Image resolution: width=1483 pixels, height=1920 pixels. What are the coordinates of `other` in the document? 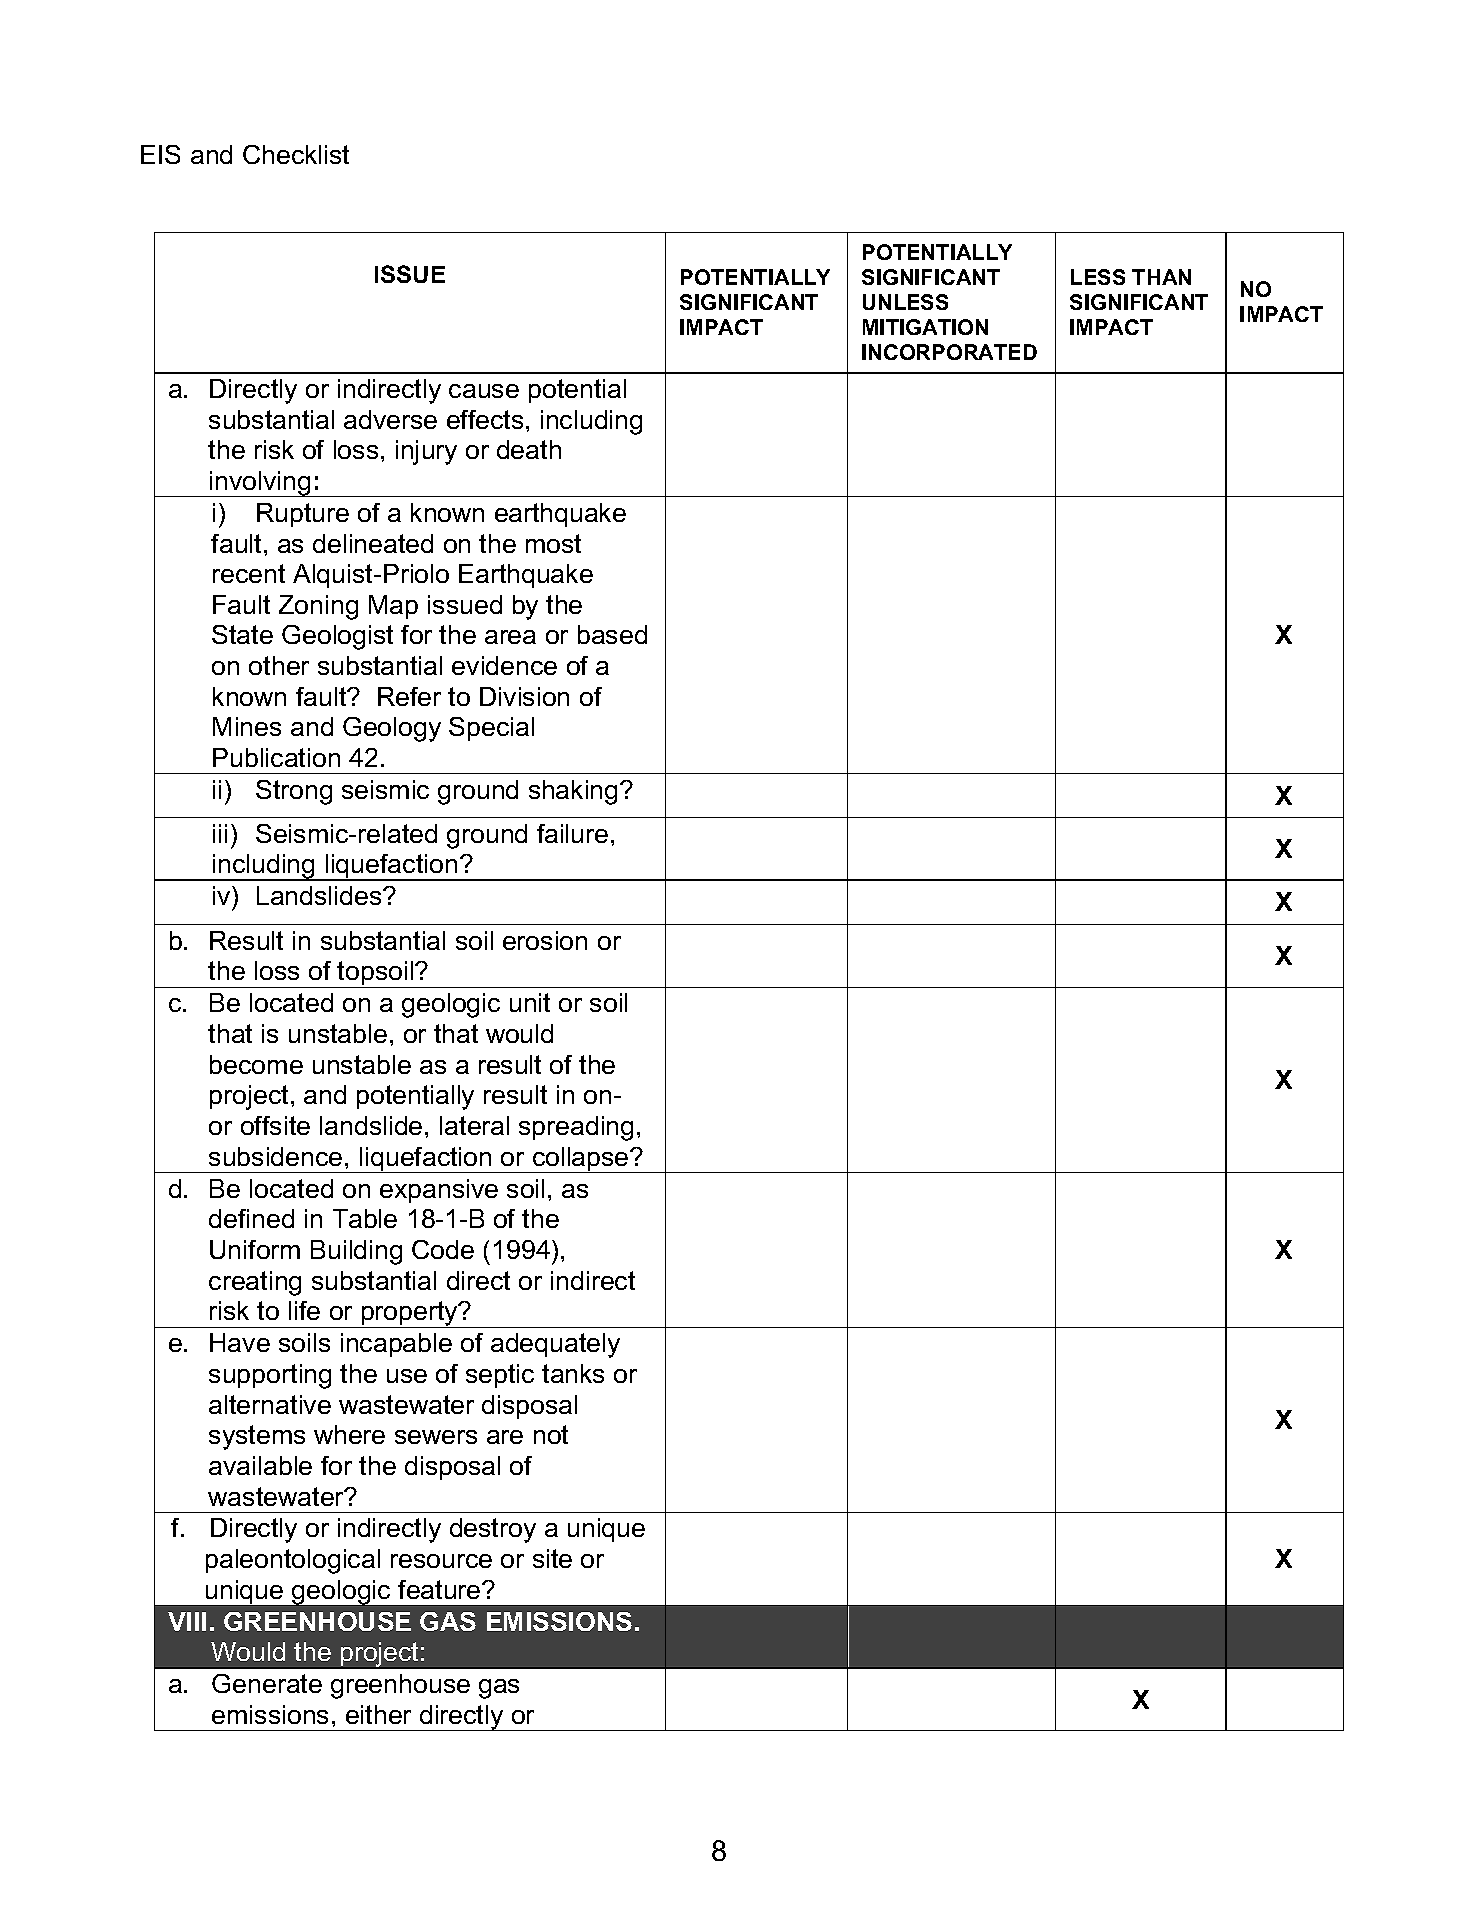 It's located at (279, 665).
